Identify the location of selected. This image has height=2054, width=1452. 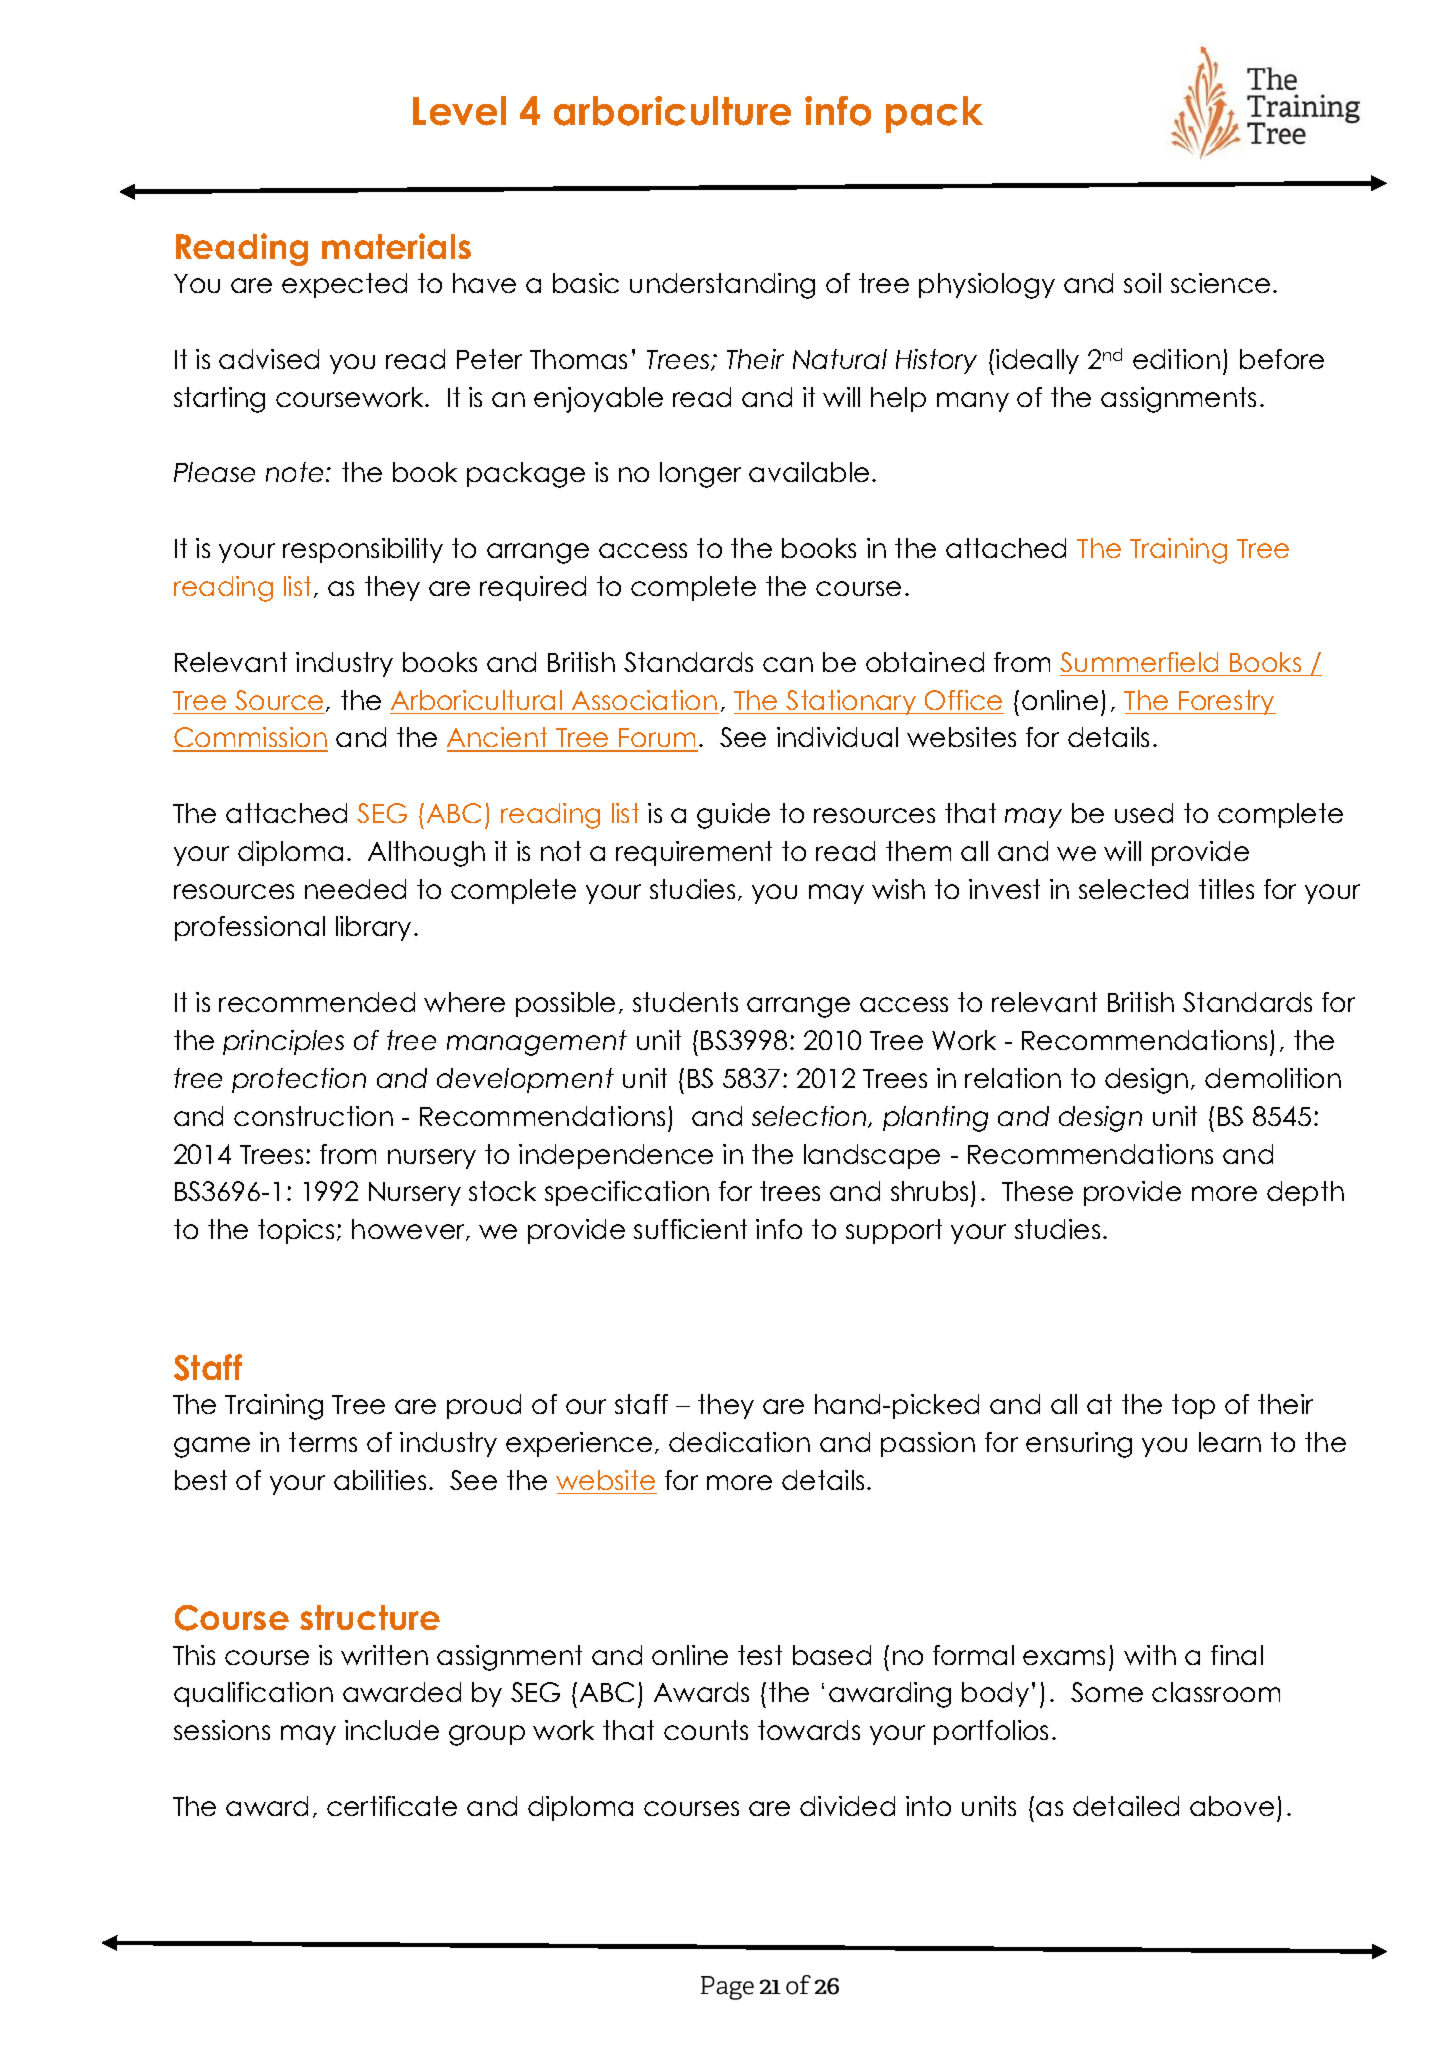
(1133, 889).
